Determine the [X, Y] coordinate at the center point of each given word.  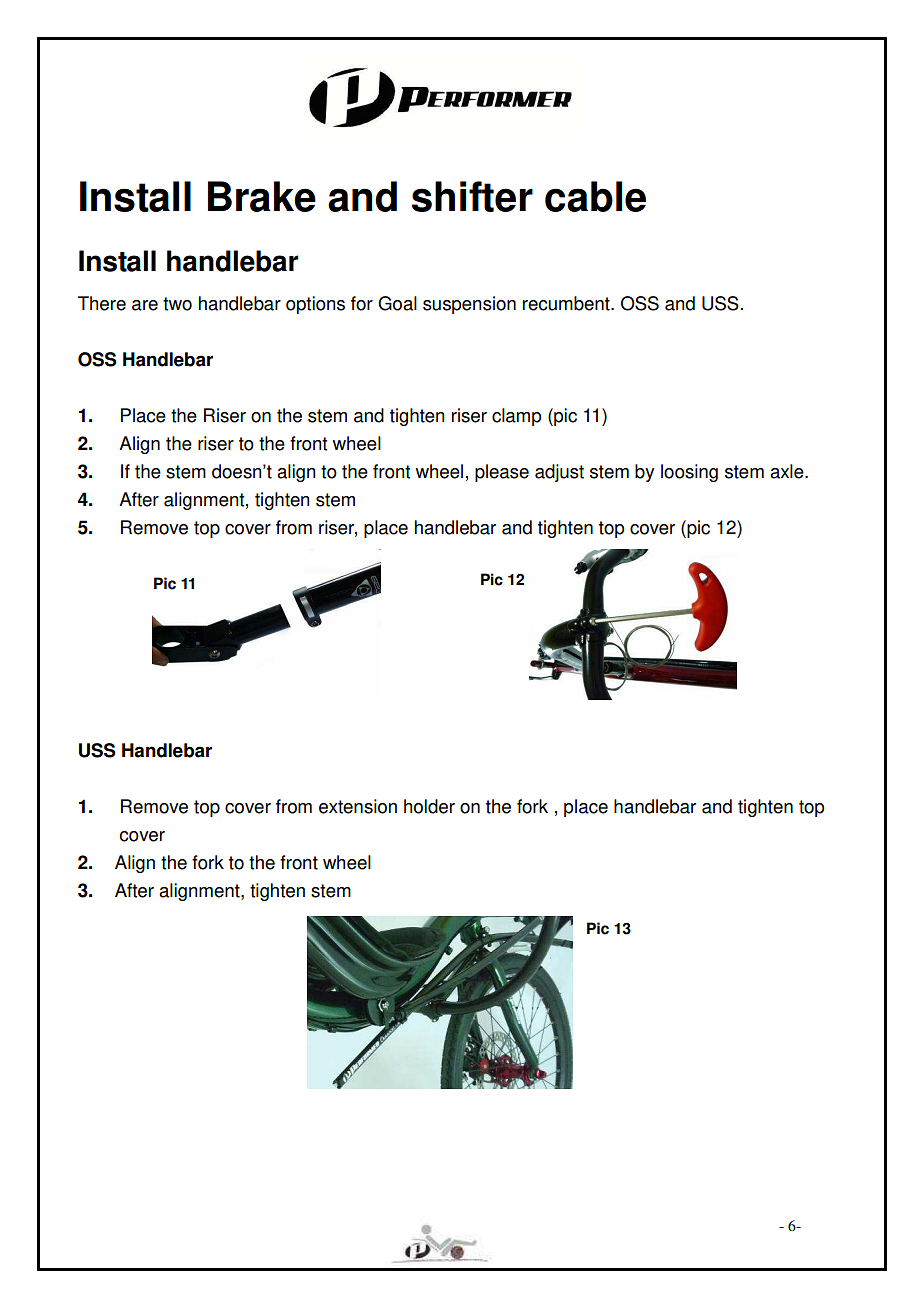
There [102, 303]
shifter [472, 196]
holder [429, 806]
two [177, 304]
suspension [469, 305]
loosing [689, 473]
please [502, 473]
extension [358, 806]
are [145, 305]
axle [788, 471]
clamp [516, 417]
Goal [397, 303]
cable [595, 196]
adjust [559, 473]
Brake [262, 196]
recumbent [567, 303]
